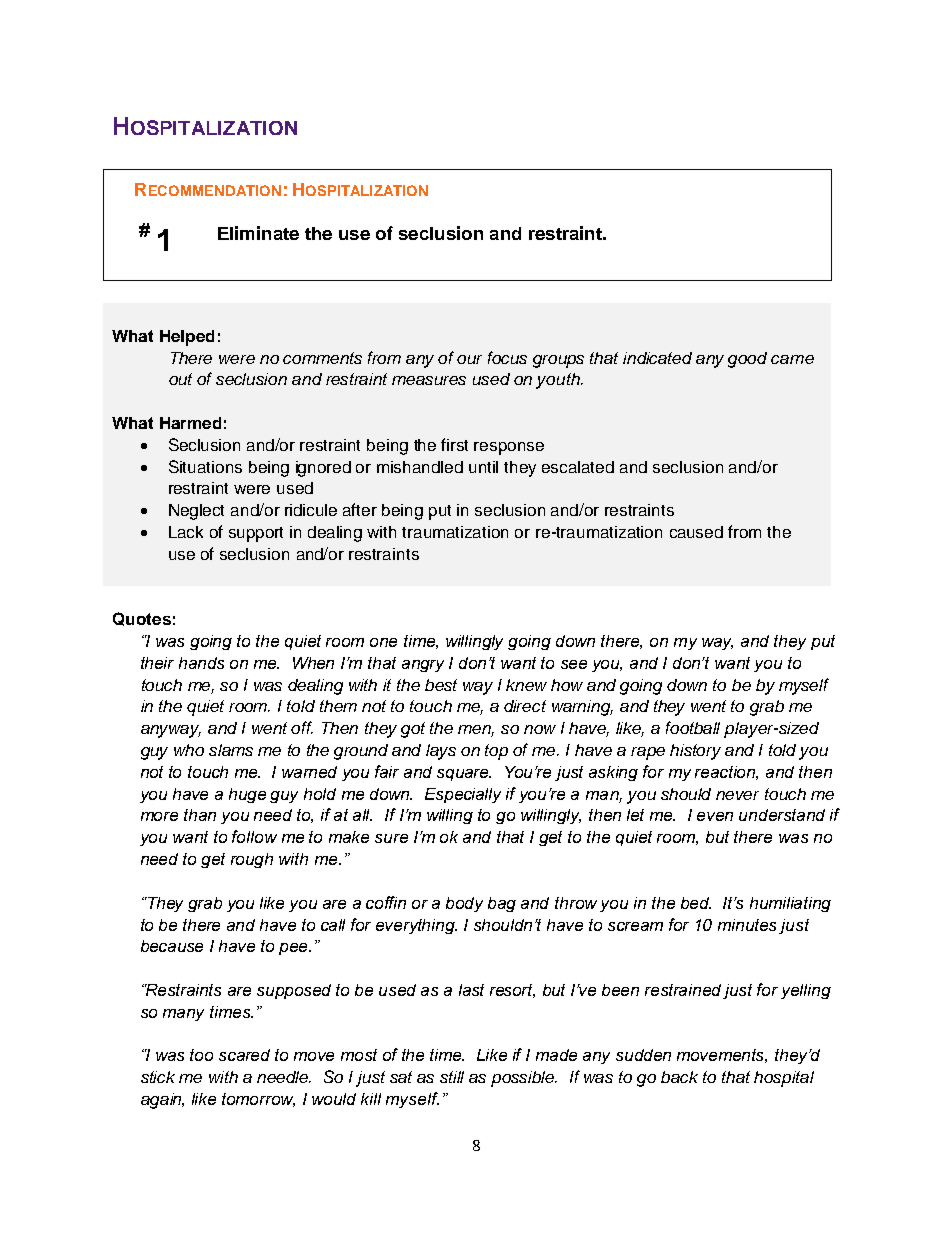 This screenshot has width=952, height=1233. I want to click on Eliminate, so click(258, 233).
